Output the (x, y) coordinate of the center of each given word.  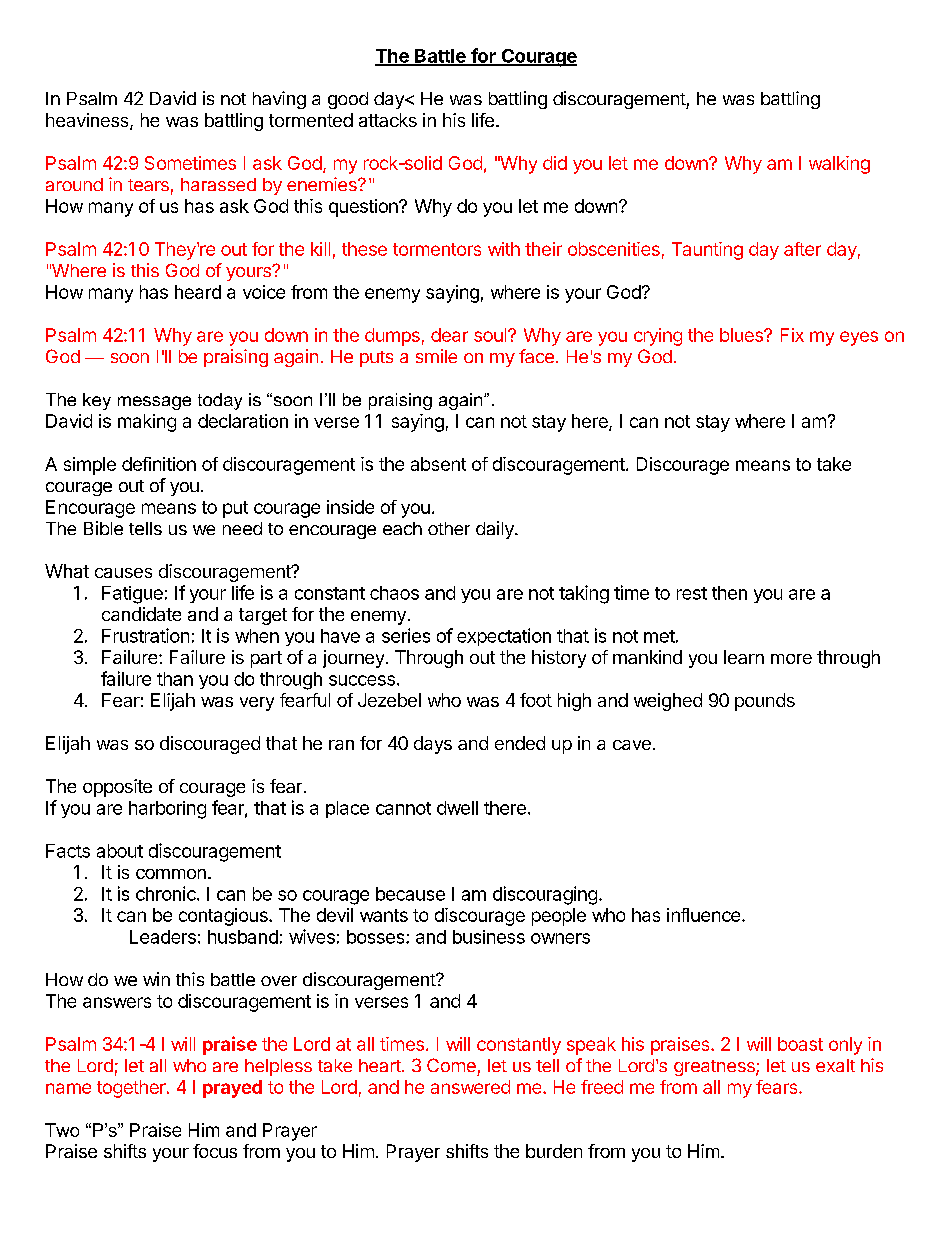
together (132, 1089)
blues (742, 335)
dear (449, 335)
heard (198, 292)
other (449, 528)
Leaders (163, 937)
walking (839, 165)
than (175, 679)
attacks (388, 120)
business (489, 937)
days (433, 745)
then (729, 593)
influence (703, 915)
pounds (765, 702)
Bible (103, 528)
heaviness (88, 121)
